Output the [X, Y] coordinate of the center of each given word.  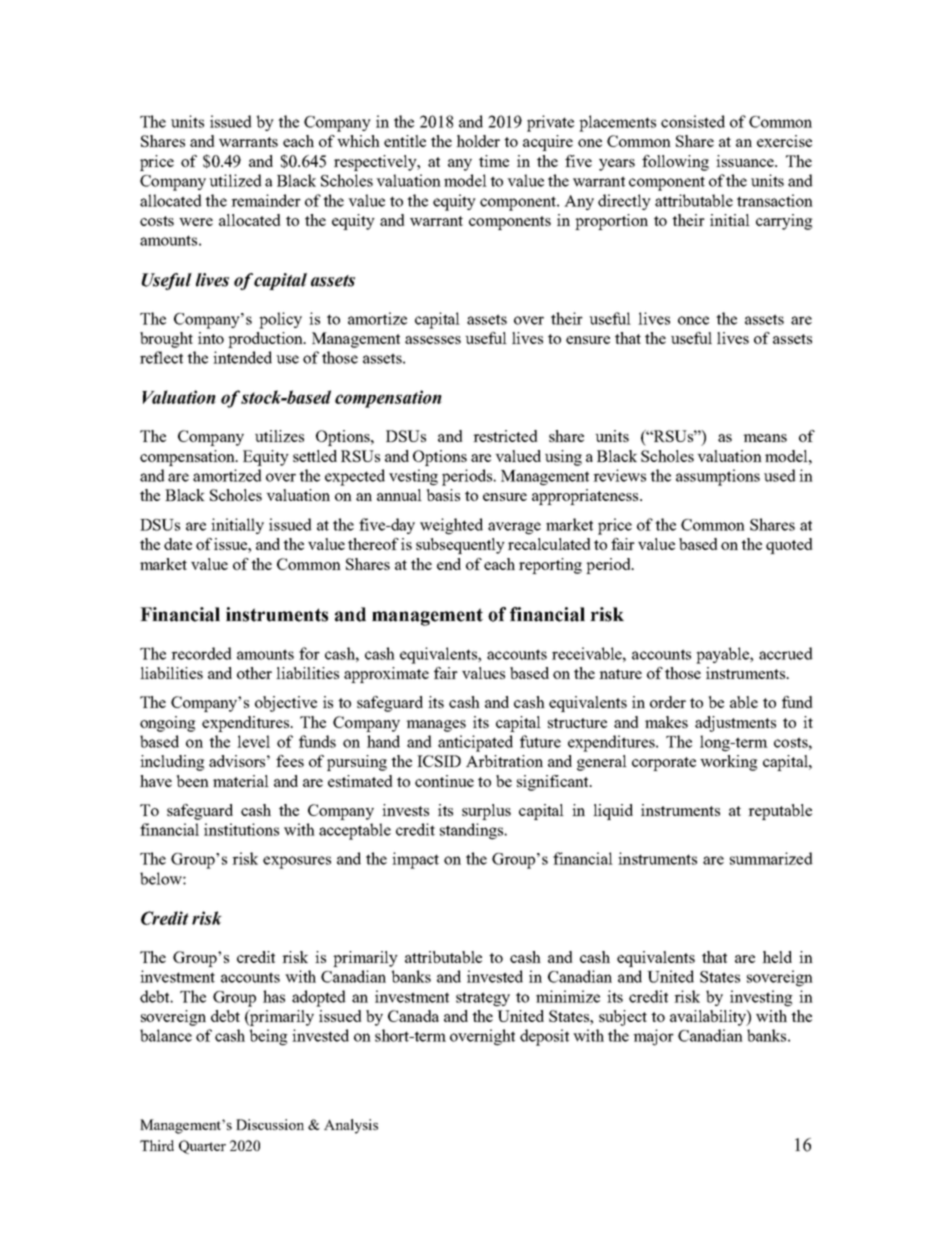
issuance [746, 161]
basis [443, 495]
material [241, 781]
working [729, 763]
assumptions [718, 477]
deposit [544, 1037]
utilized [235, 180]
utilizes [279, 436]
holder [478, 141]
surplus [486, 812]
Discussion [270, 1124]
